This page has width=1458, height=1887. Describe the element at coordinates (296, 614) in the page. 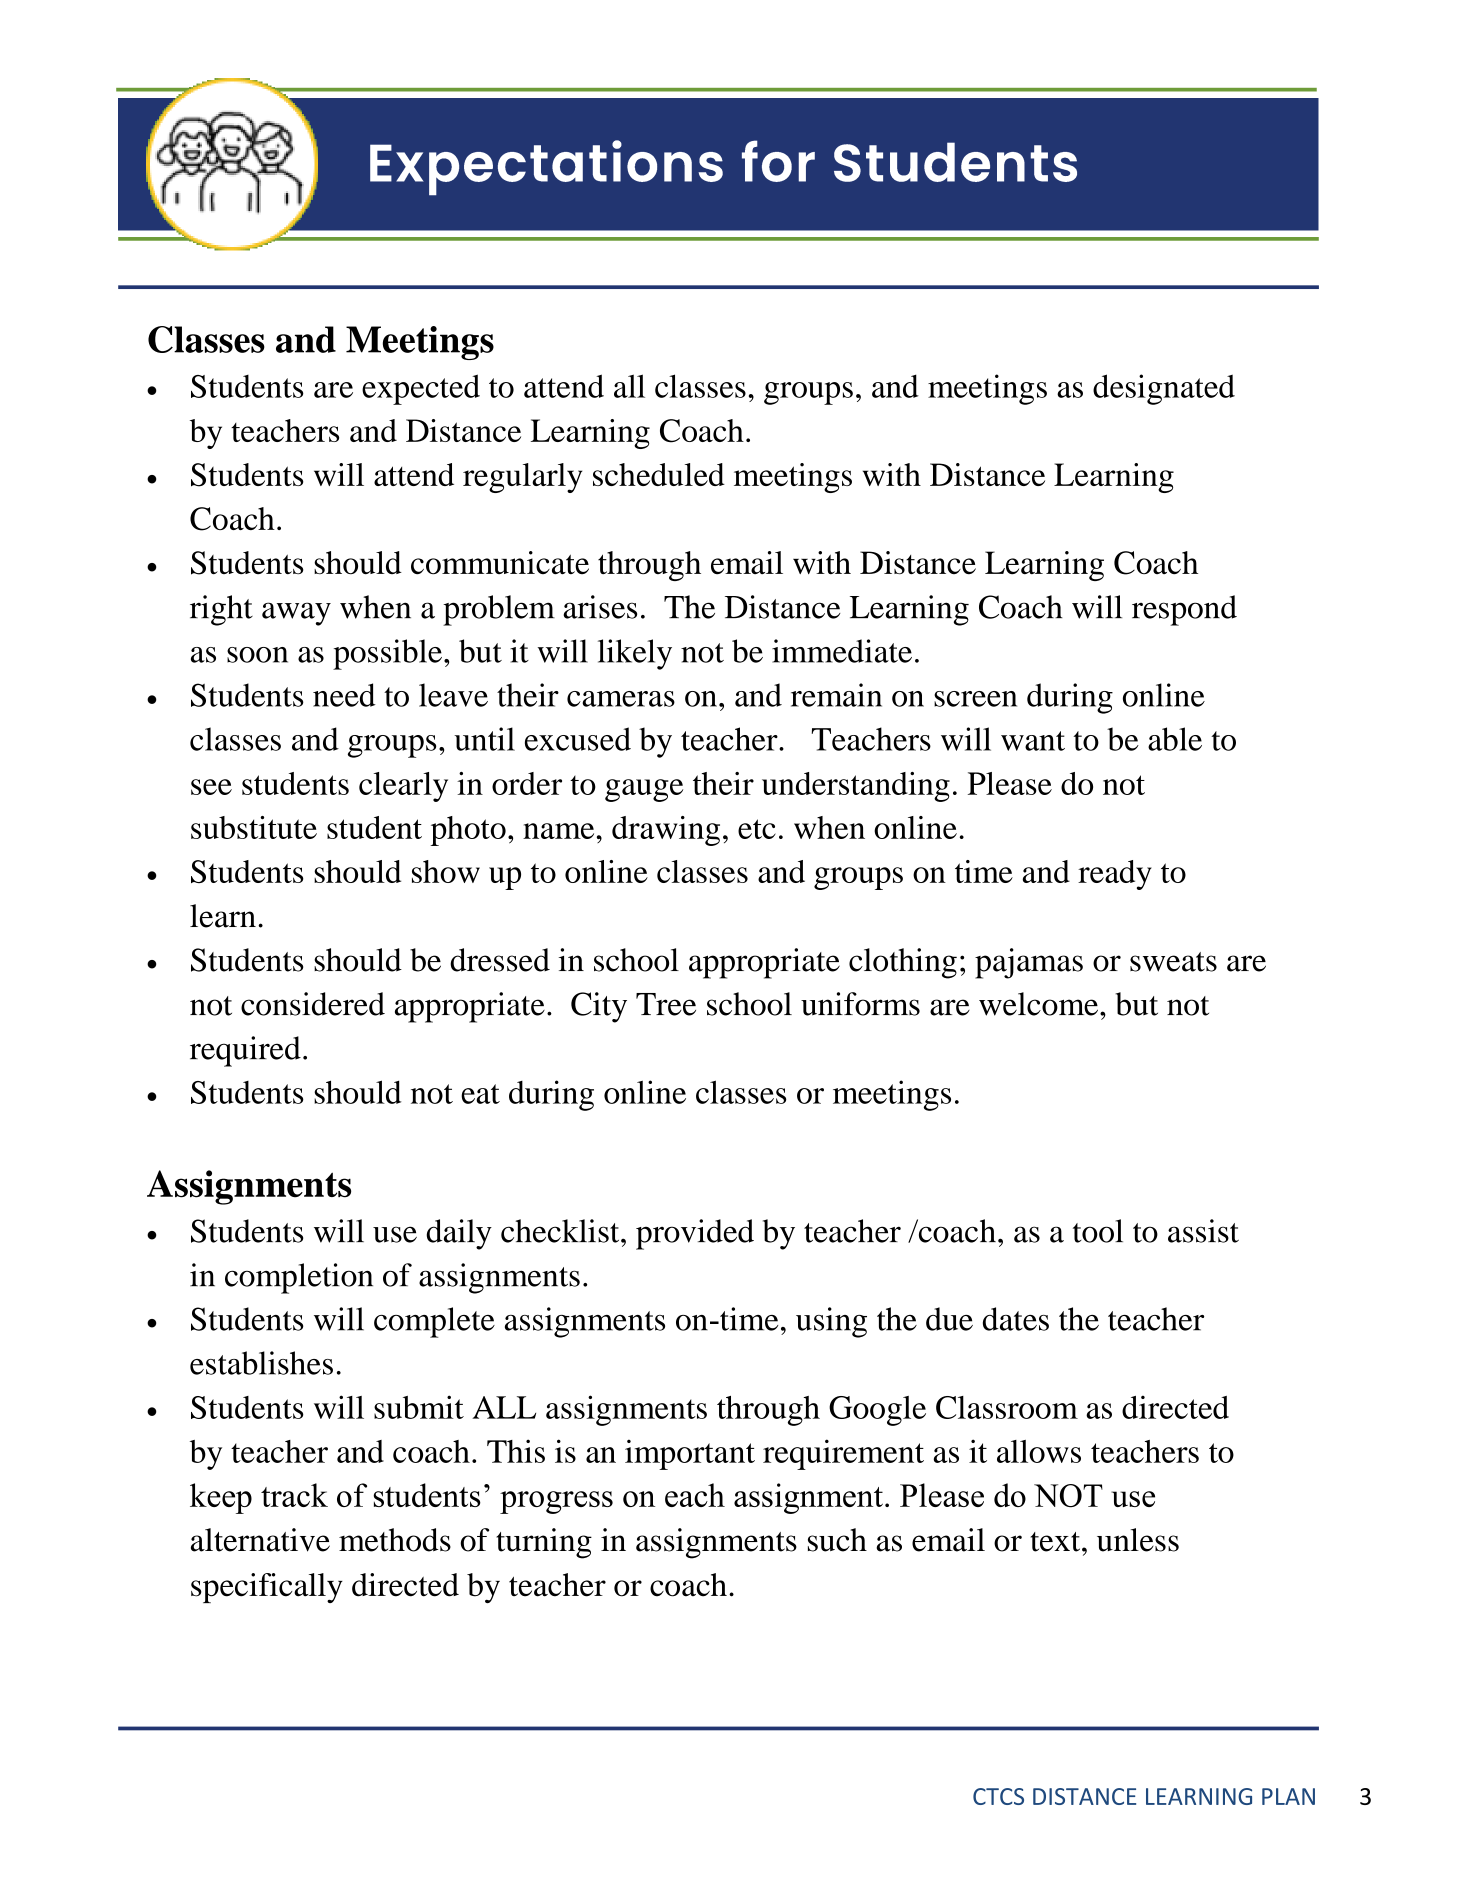

I see `away` at that location.
